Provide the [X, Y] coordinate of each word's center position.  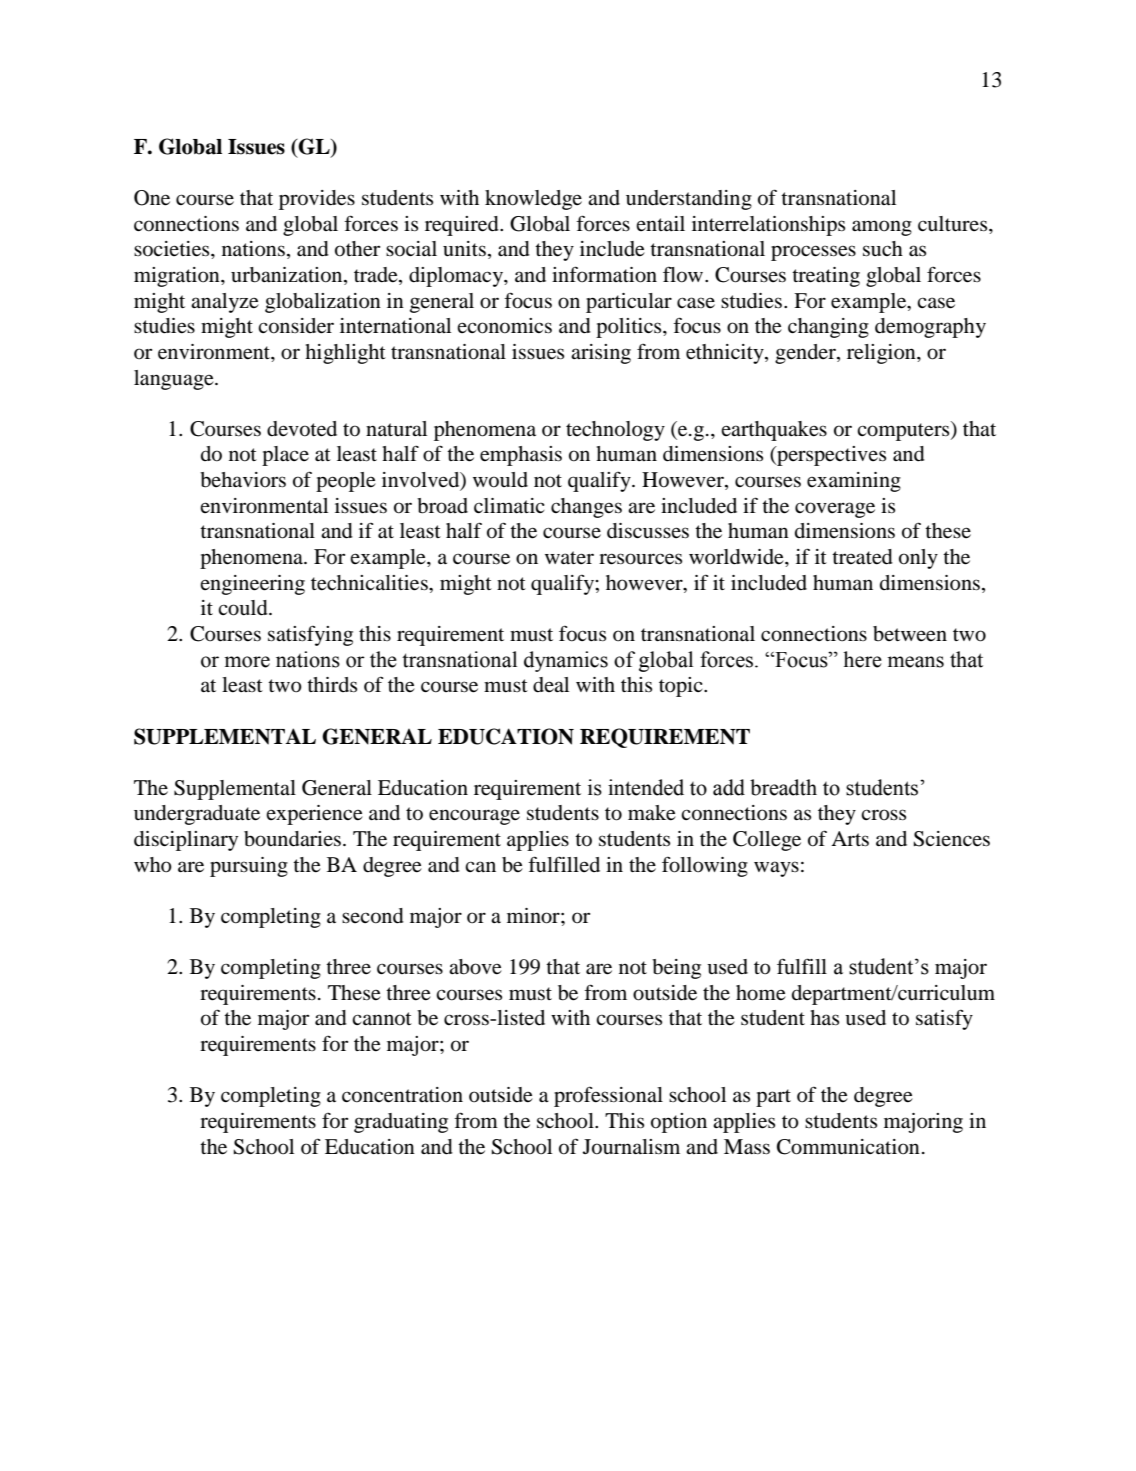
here [862, 659]
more [247, 662]
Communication [848, 1147]
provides [317, 200]
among [882, 228]
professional [608, 1096]
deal [551, 685]
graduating [401, 1123]
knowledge [533, 200]
